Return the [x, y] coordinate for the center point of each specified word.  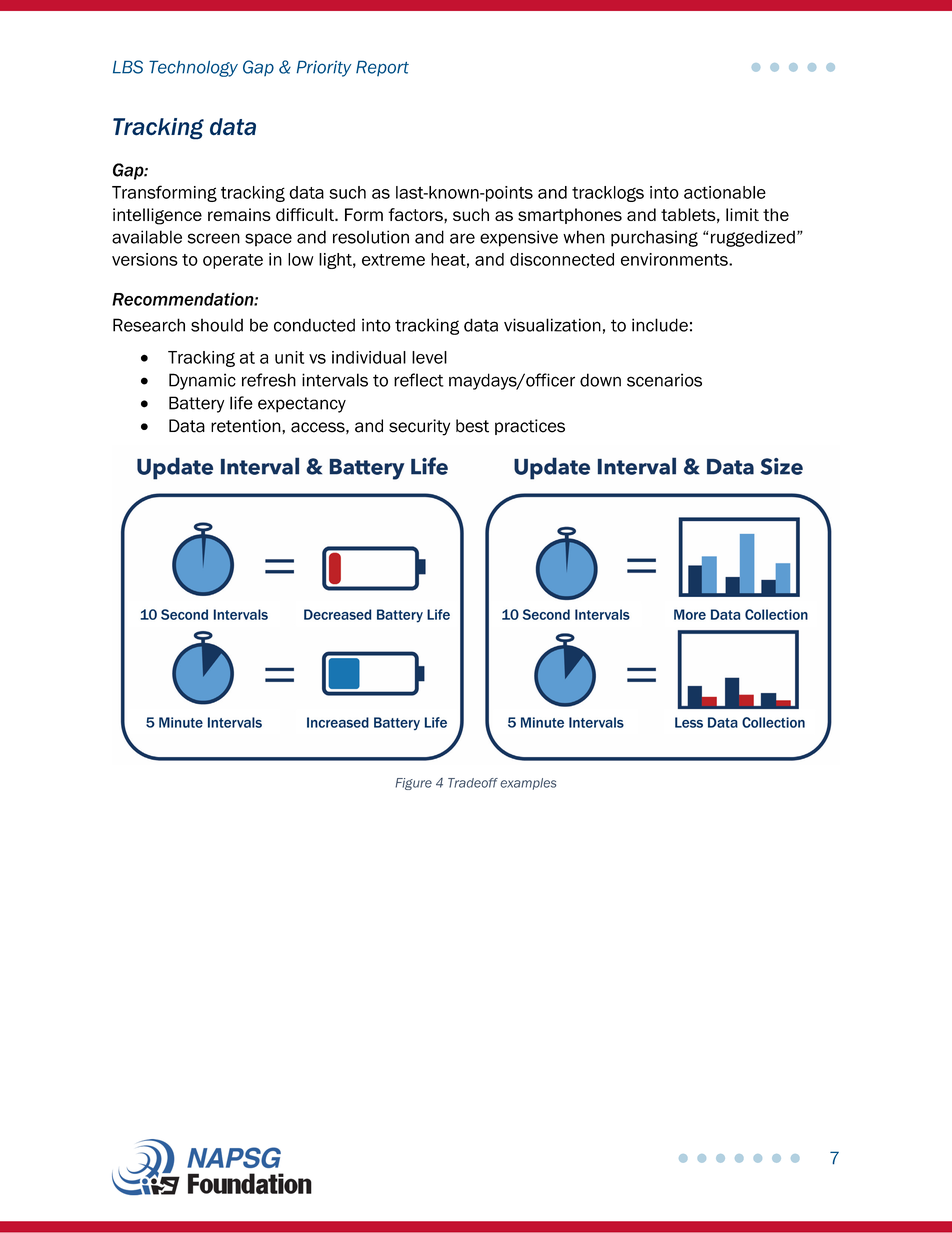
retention [247, 426]
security [419, 427]
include [660, 325]
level [429, 357]
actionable [725, 192]
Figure [413, 784]
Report [382, 68]
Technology [193, 68]
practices [530, 427]
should [217, 325]
